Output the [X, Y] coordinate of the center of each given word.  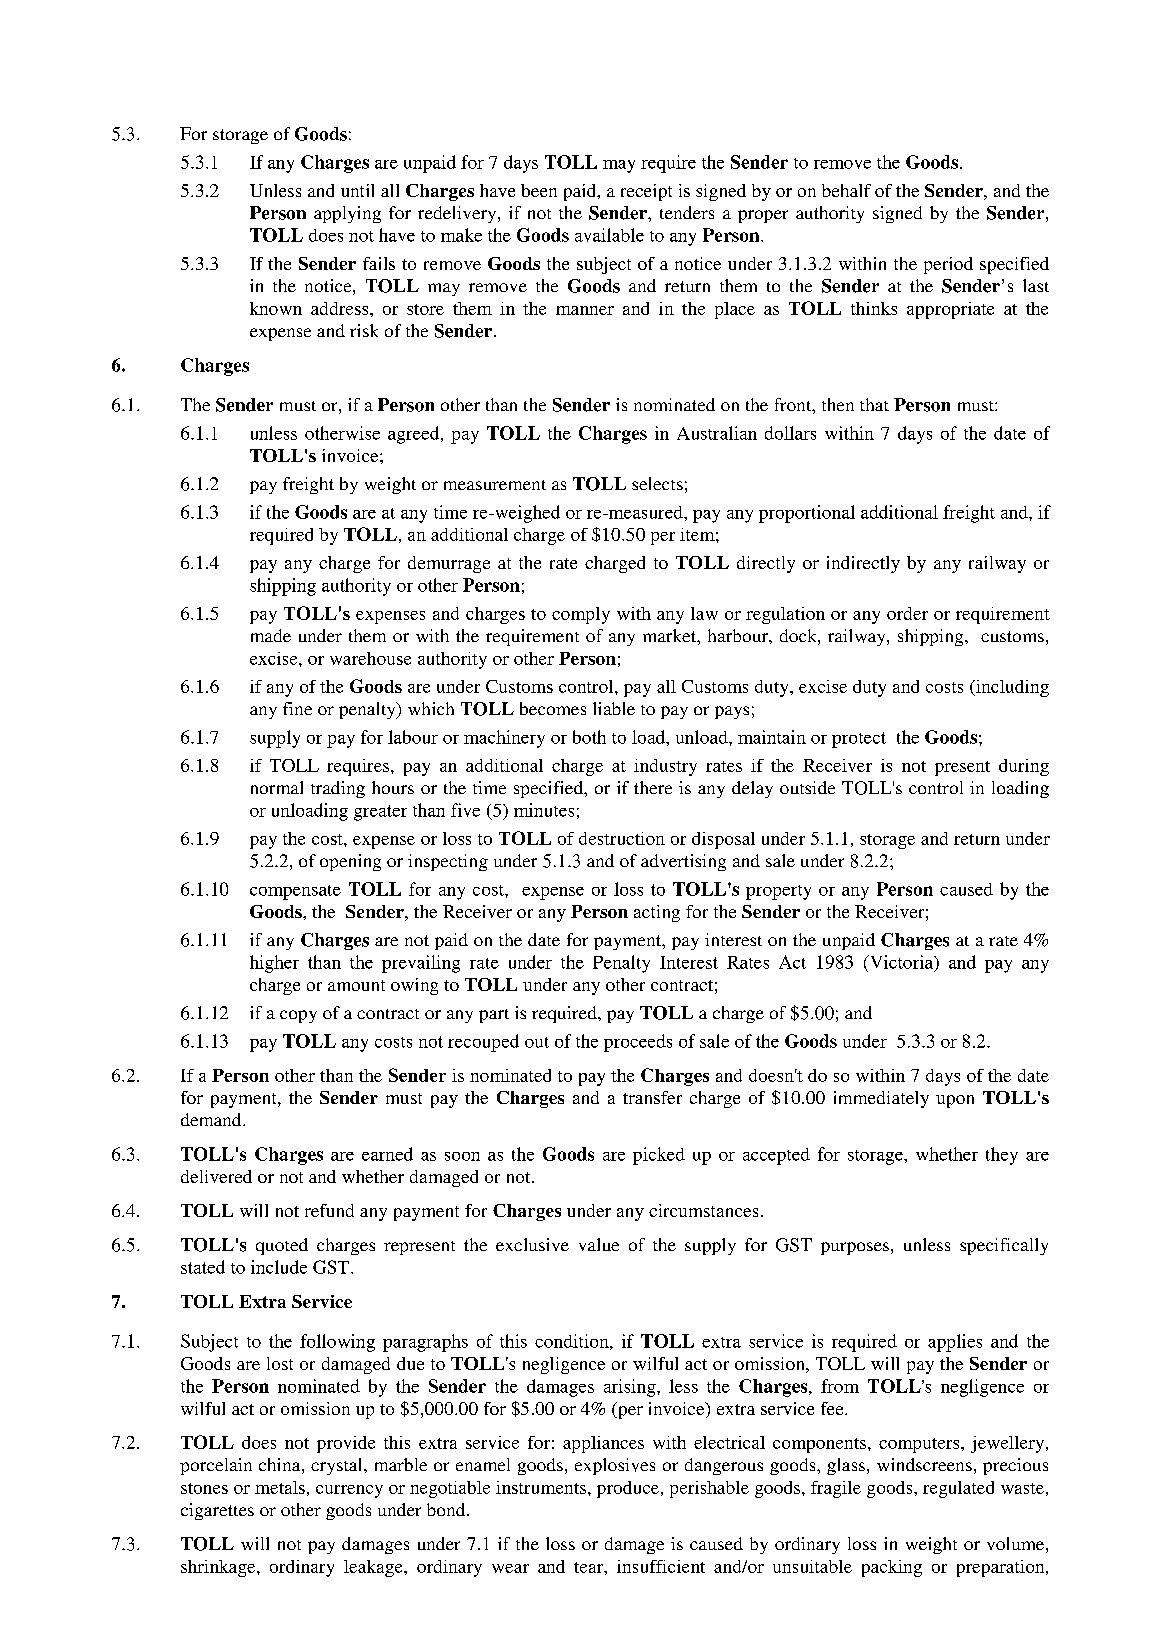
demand [212, 1119]
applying [347, 214]
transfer [652, 1097]
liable [614, 708]
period [948, 265]
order [907, 613]
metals [280, 1487]
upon [955, 1101]
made [271, 635]
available [609, 235]
